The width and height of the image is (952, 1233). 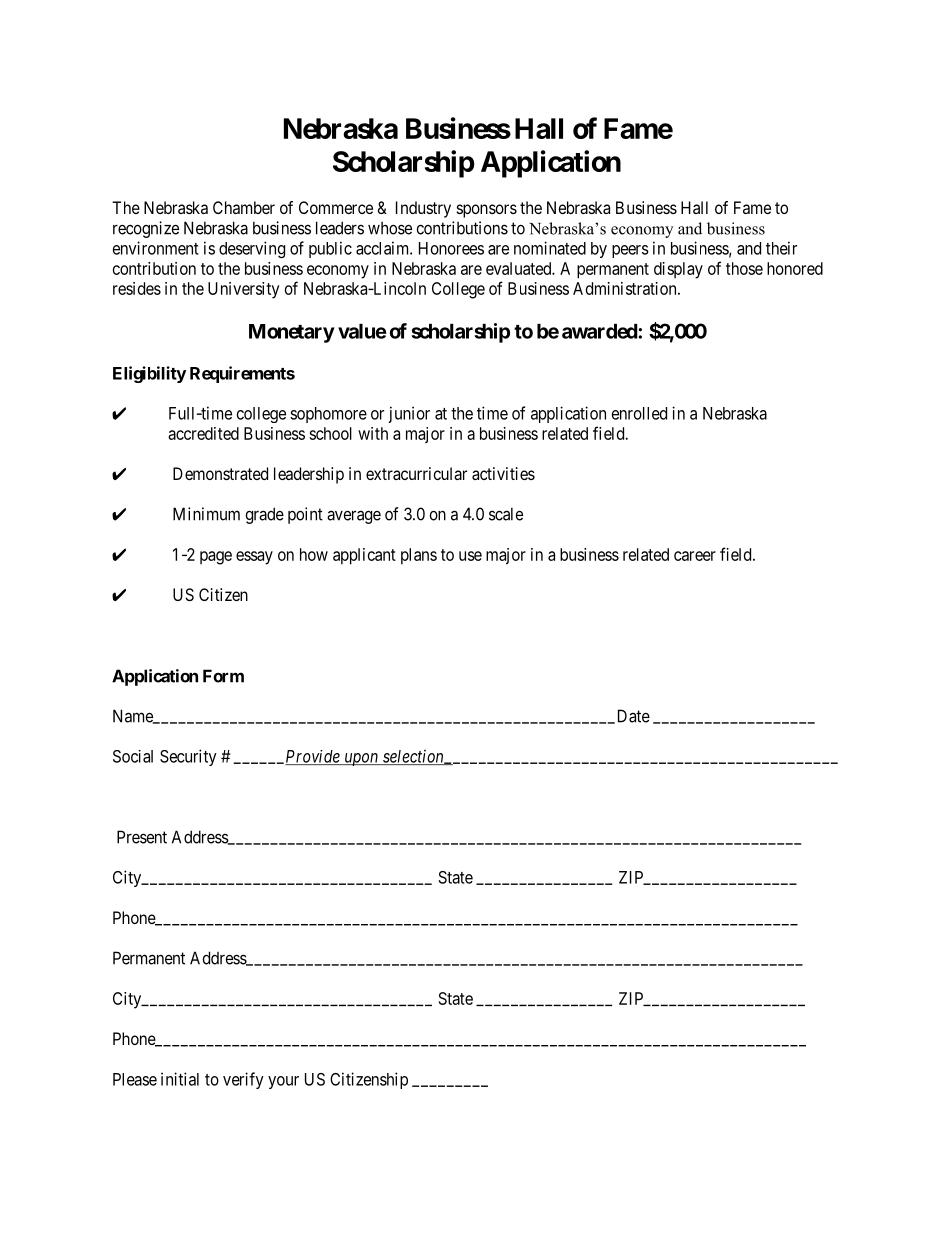 I want to click on those, so click(x=744, y=268).
